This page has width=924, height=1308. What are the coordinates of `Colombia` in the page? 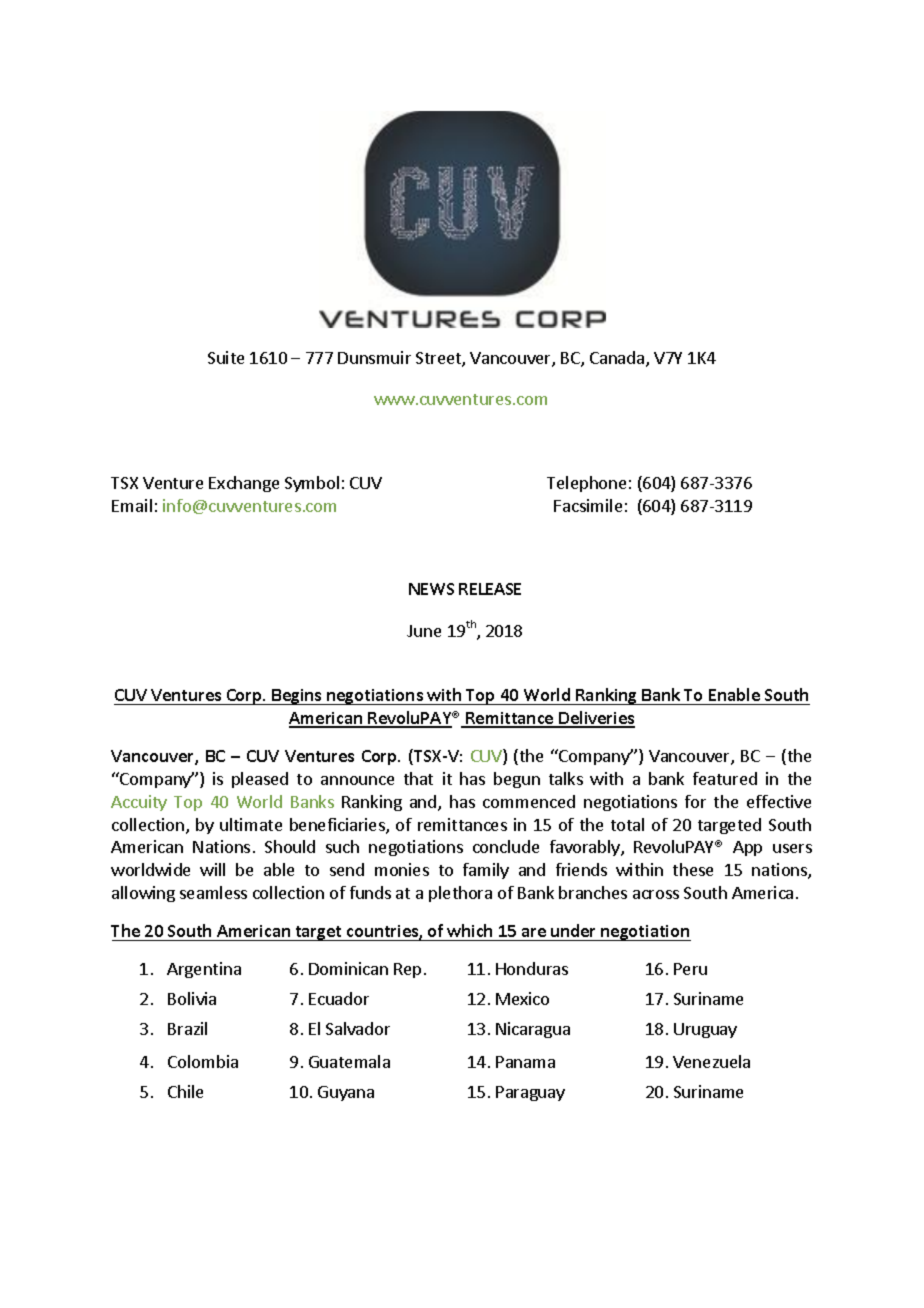 It's located at (203, 1061).
